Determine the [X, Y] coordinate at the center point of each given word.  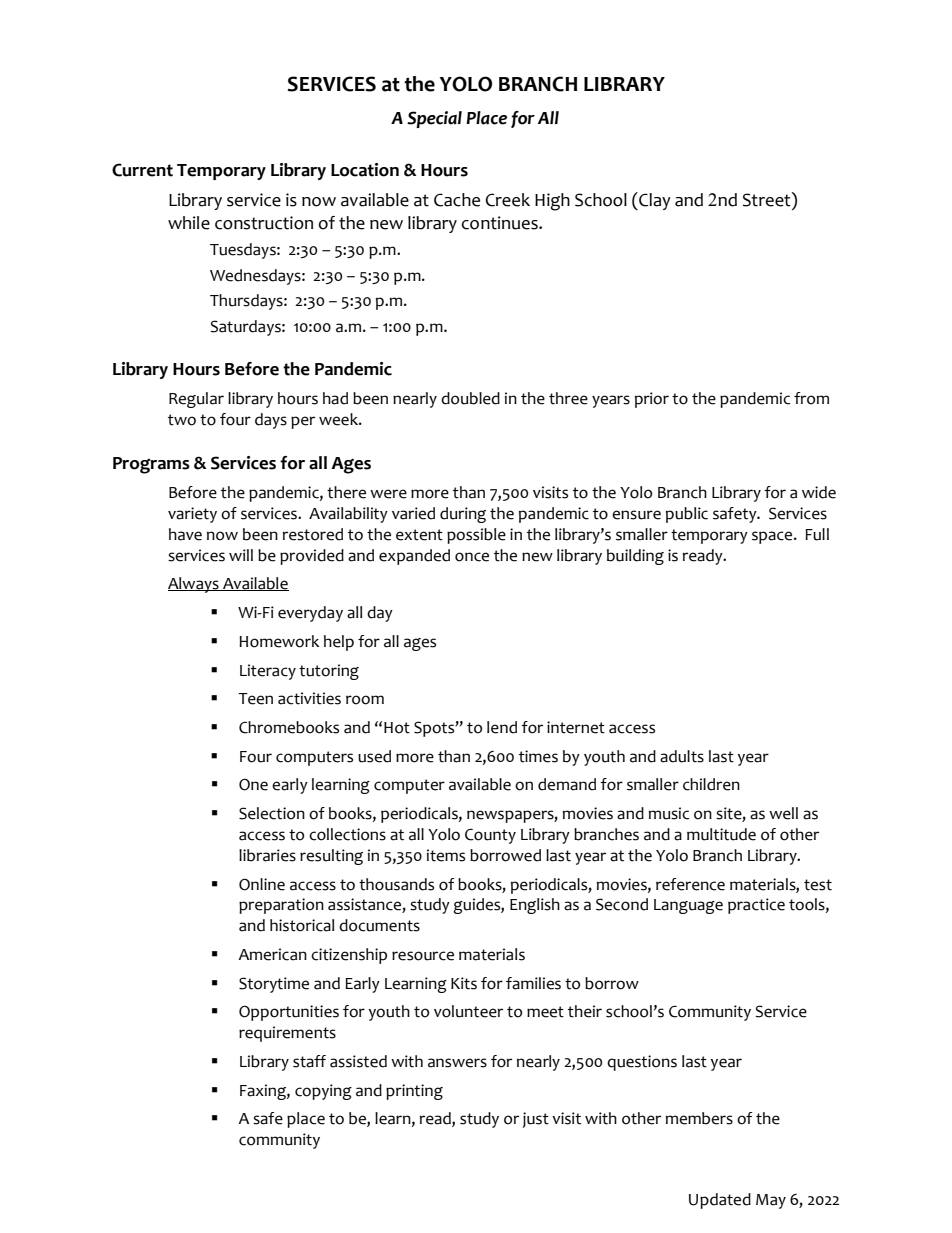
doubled [470, 398]
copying [323, 1092]
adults [682, 756]
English [535, 906]
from [811, 398]
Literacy [268, 672]
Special [434, 119]
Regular [196, 400]
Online [262, 884]
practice [756, 906]
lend [502, 727]
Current [142, 170]
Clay [654, 201]
